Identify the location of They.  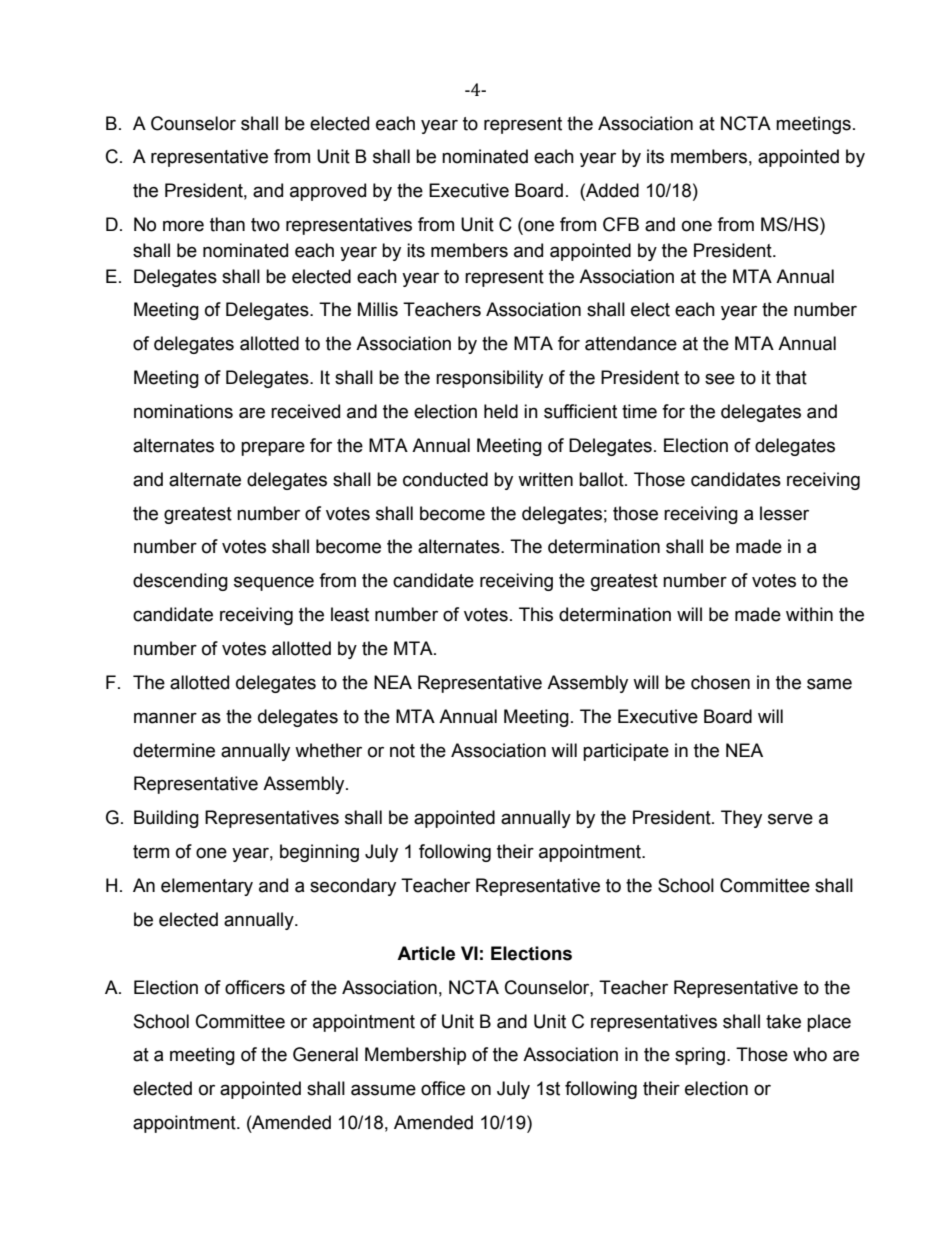
(741, 819).
